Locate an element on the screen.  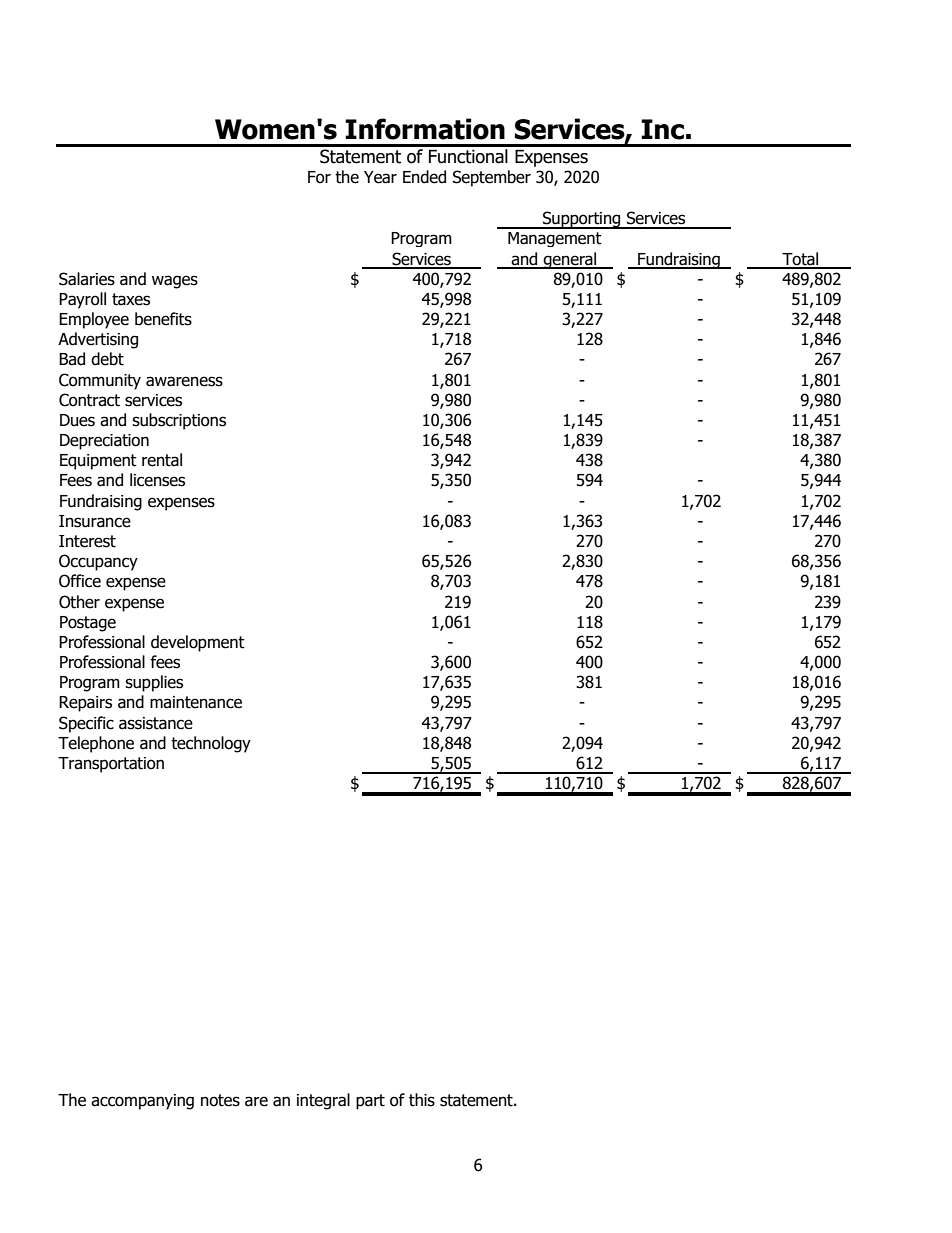
September is located at coordinates (492, 178).
